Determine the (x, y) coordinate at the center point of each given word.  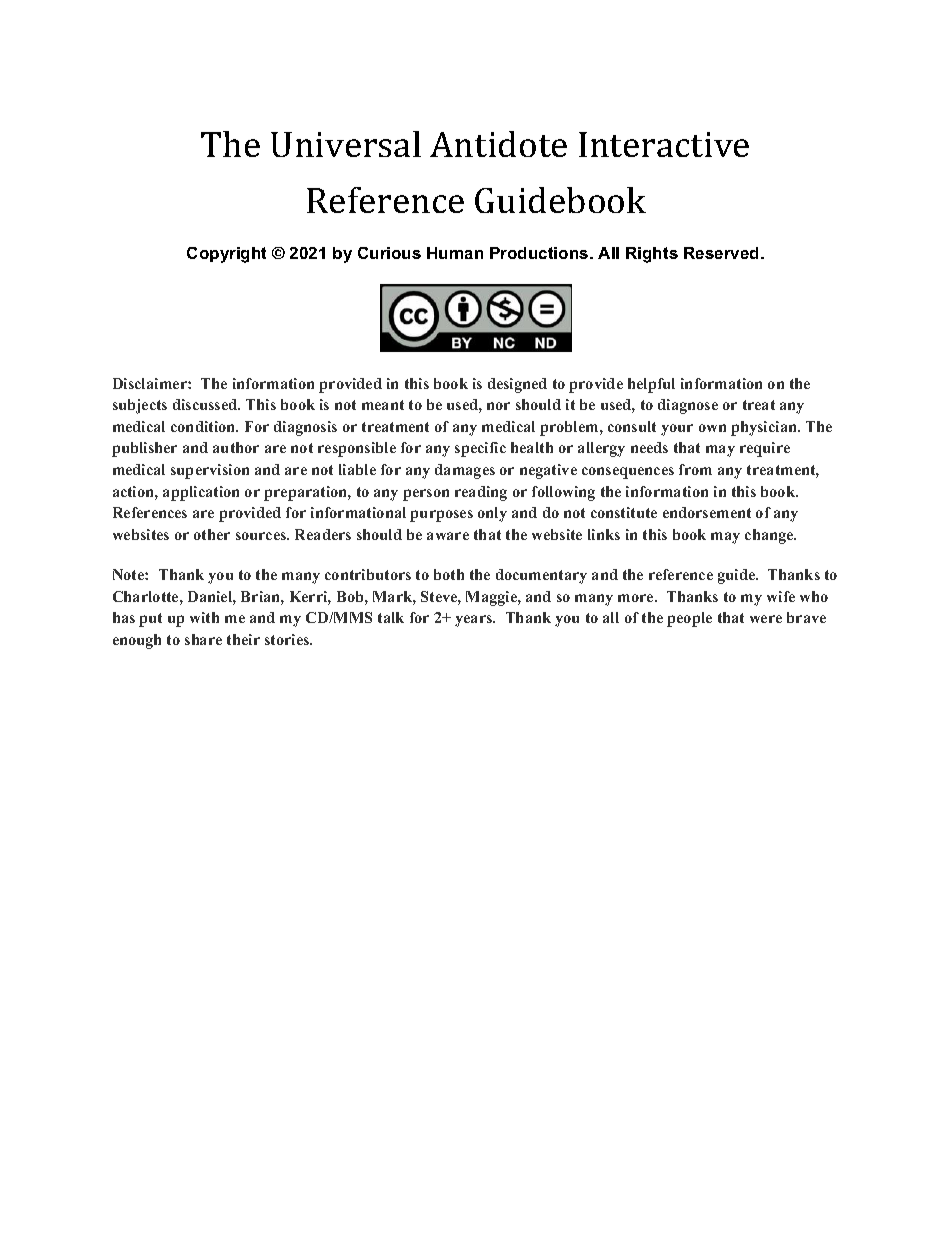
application (201, 493)
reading (481, 493)
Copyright (226, 255)
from (695, 469)
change (770, 536)
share (203, 639)
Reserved (723, 253)
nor (498, 406)
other (212, 534)
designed (517, 385)
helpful (651, 385)
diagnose (688, 406)
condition (204, 426)
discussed (206, 404)
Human (455, 253)
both (449, 574)
